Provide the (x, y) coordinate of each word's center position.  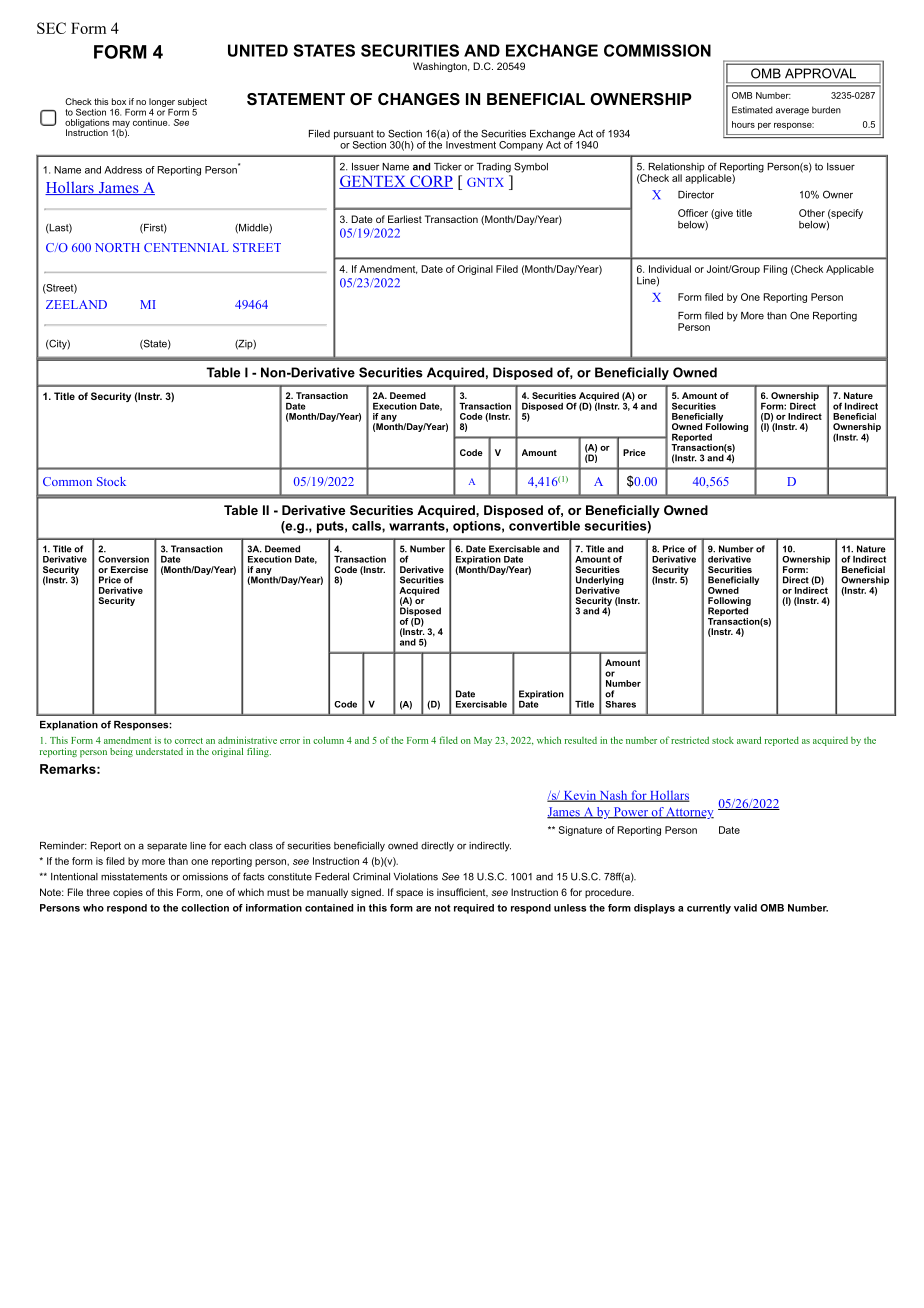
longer (162, 102)
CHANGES (419, 99)
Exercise (129, 569)
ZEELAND (76, 304)
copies (128, 893)
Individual (670, 269)
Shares (620, 704)
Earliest (405, 219)
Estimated (752, 110)
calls (367, 526)
